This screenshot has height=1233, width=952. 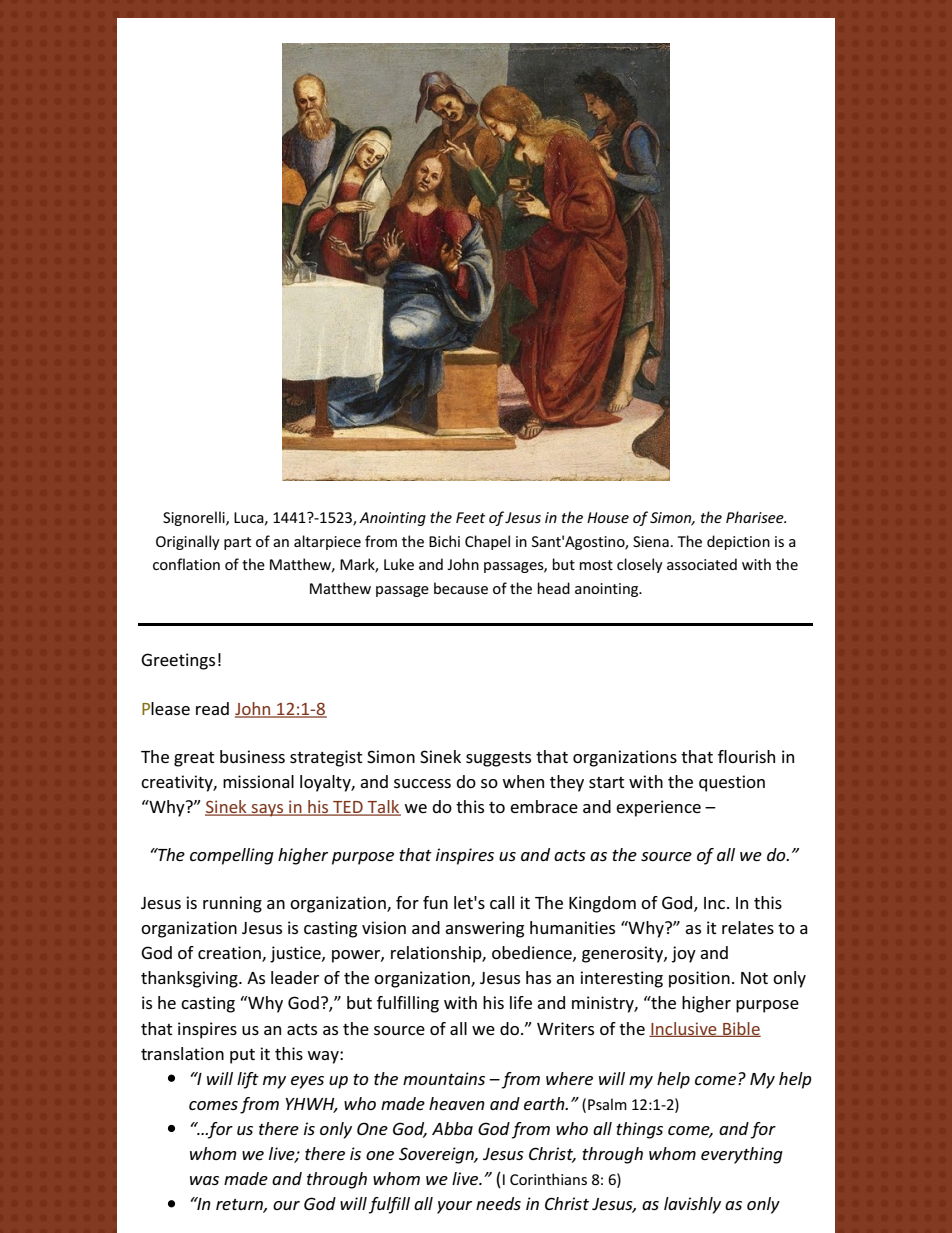 What do you see at coordinates (498, 759) in the screenshot?
I see `suggests` at bounding box center [498, 759].
